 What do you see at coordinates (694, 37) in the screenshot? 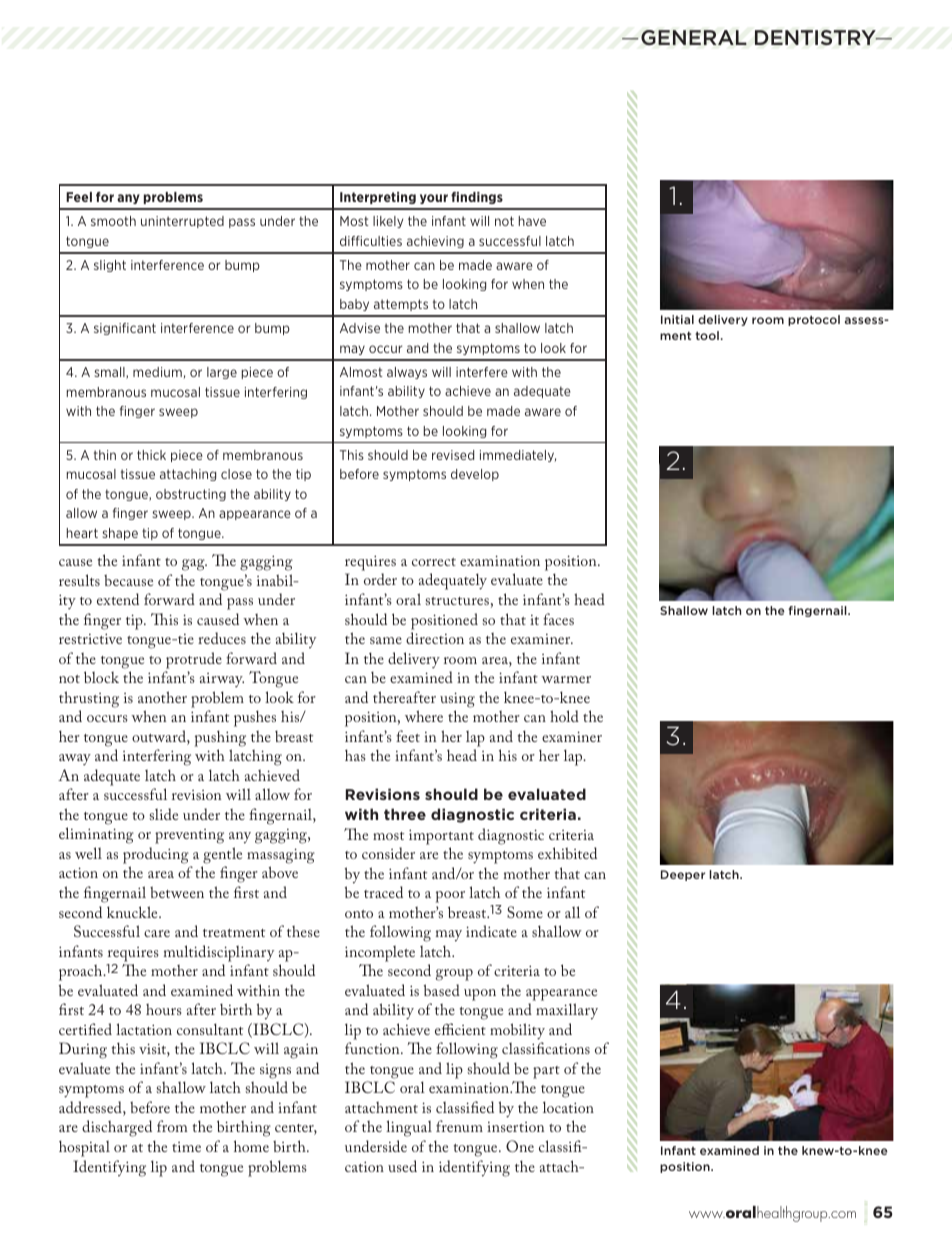
I see `general` at bounding box center [694, 37].
